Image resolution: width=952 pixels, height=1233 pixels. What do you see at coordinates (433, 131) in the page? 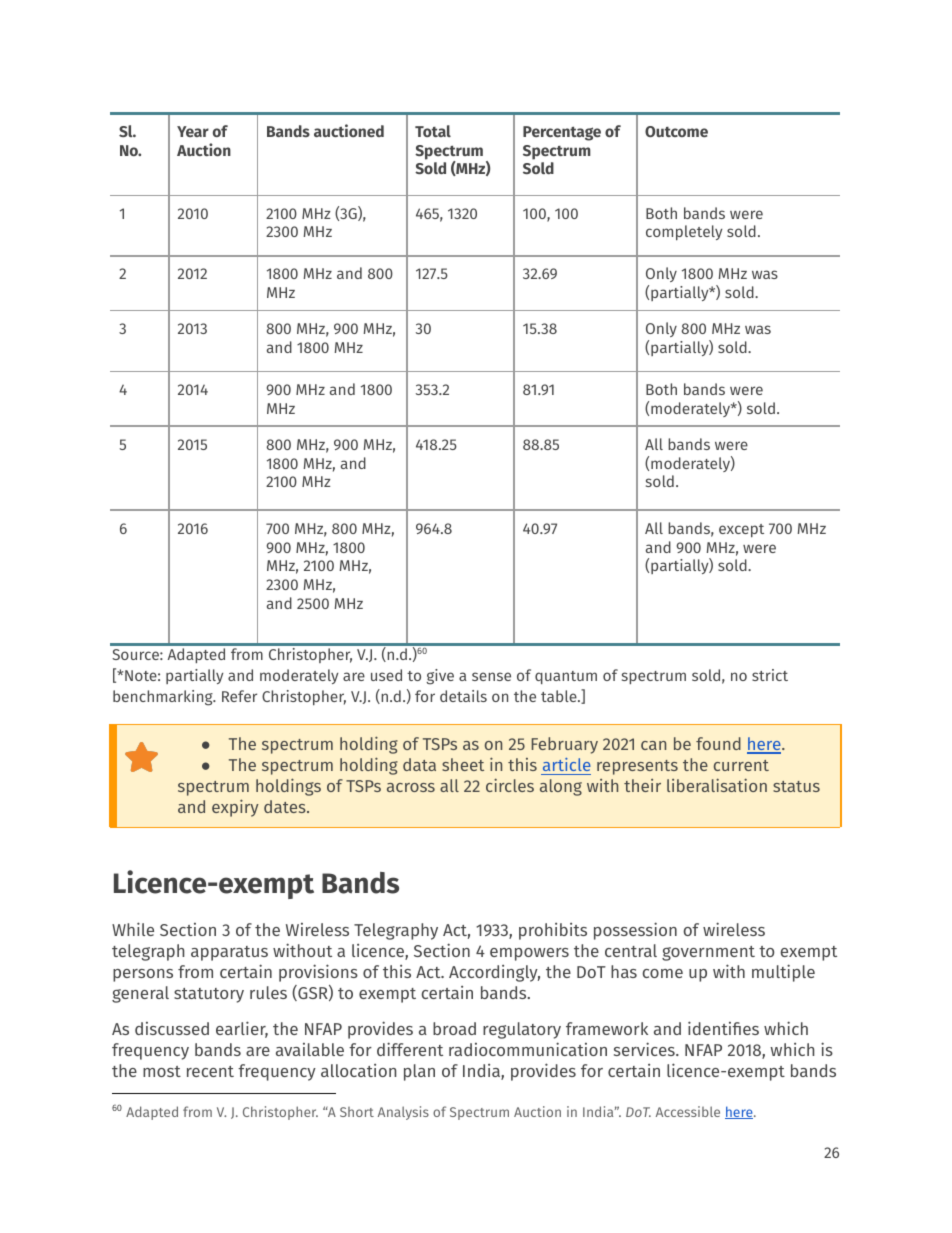
I see `Total` at bounding box center [433, 131].
